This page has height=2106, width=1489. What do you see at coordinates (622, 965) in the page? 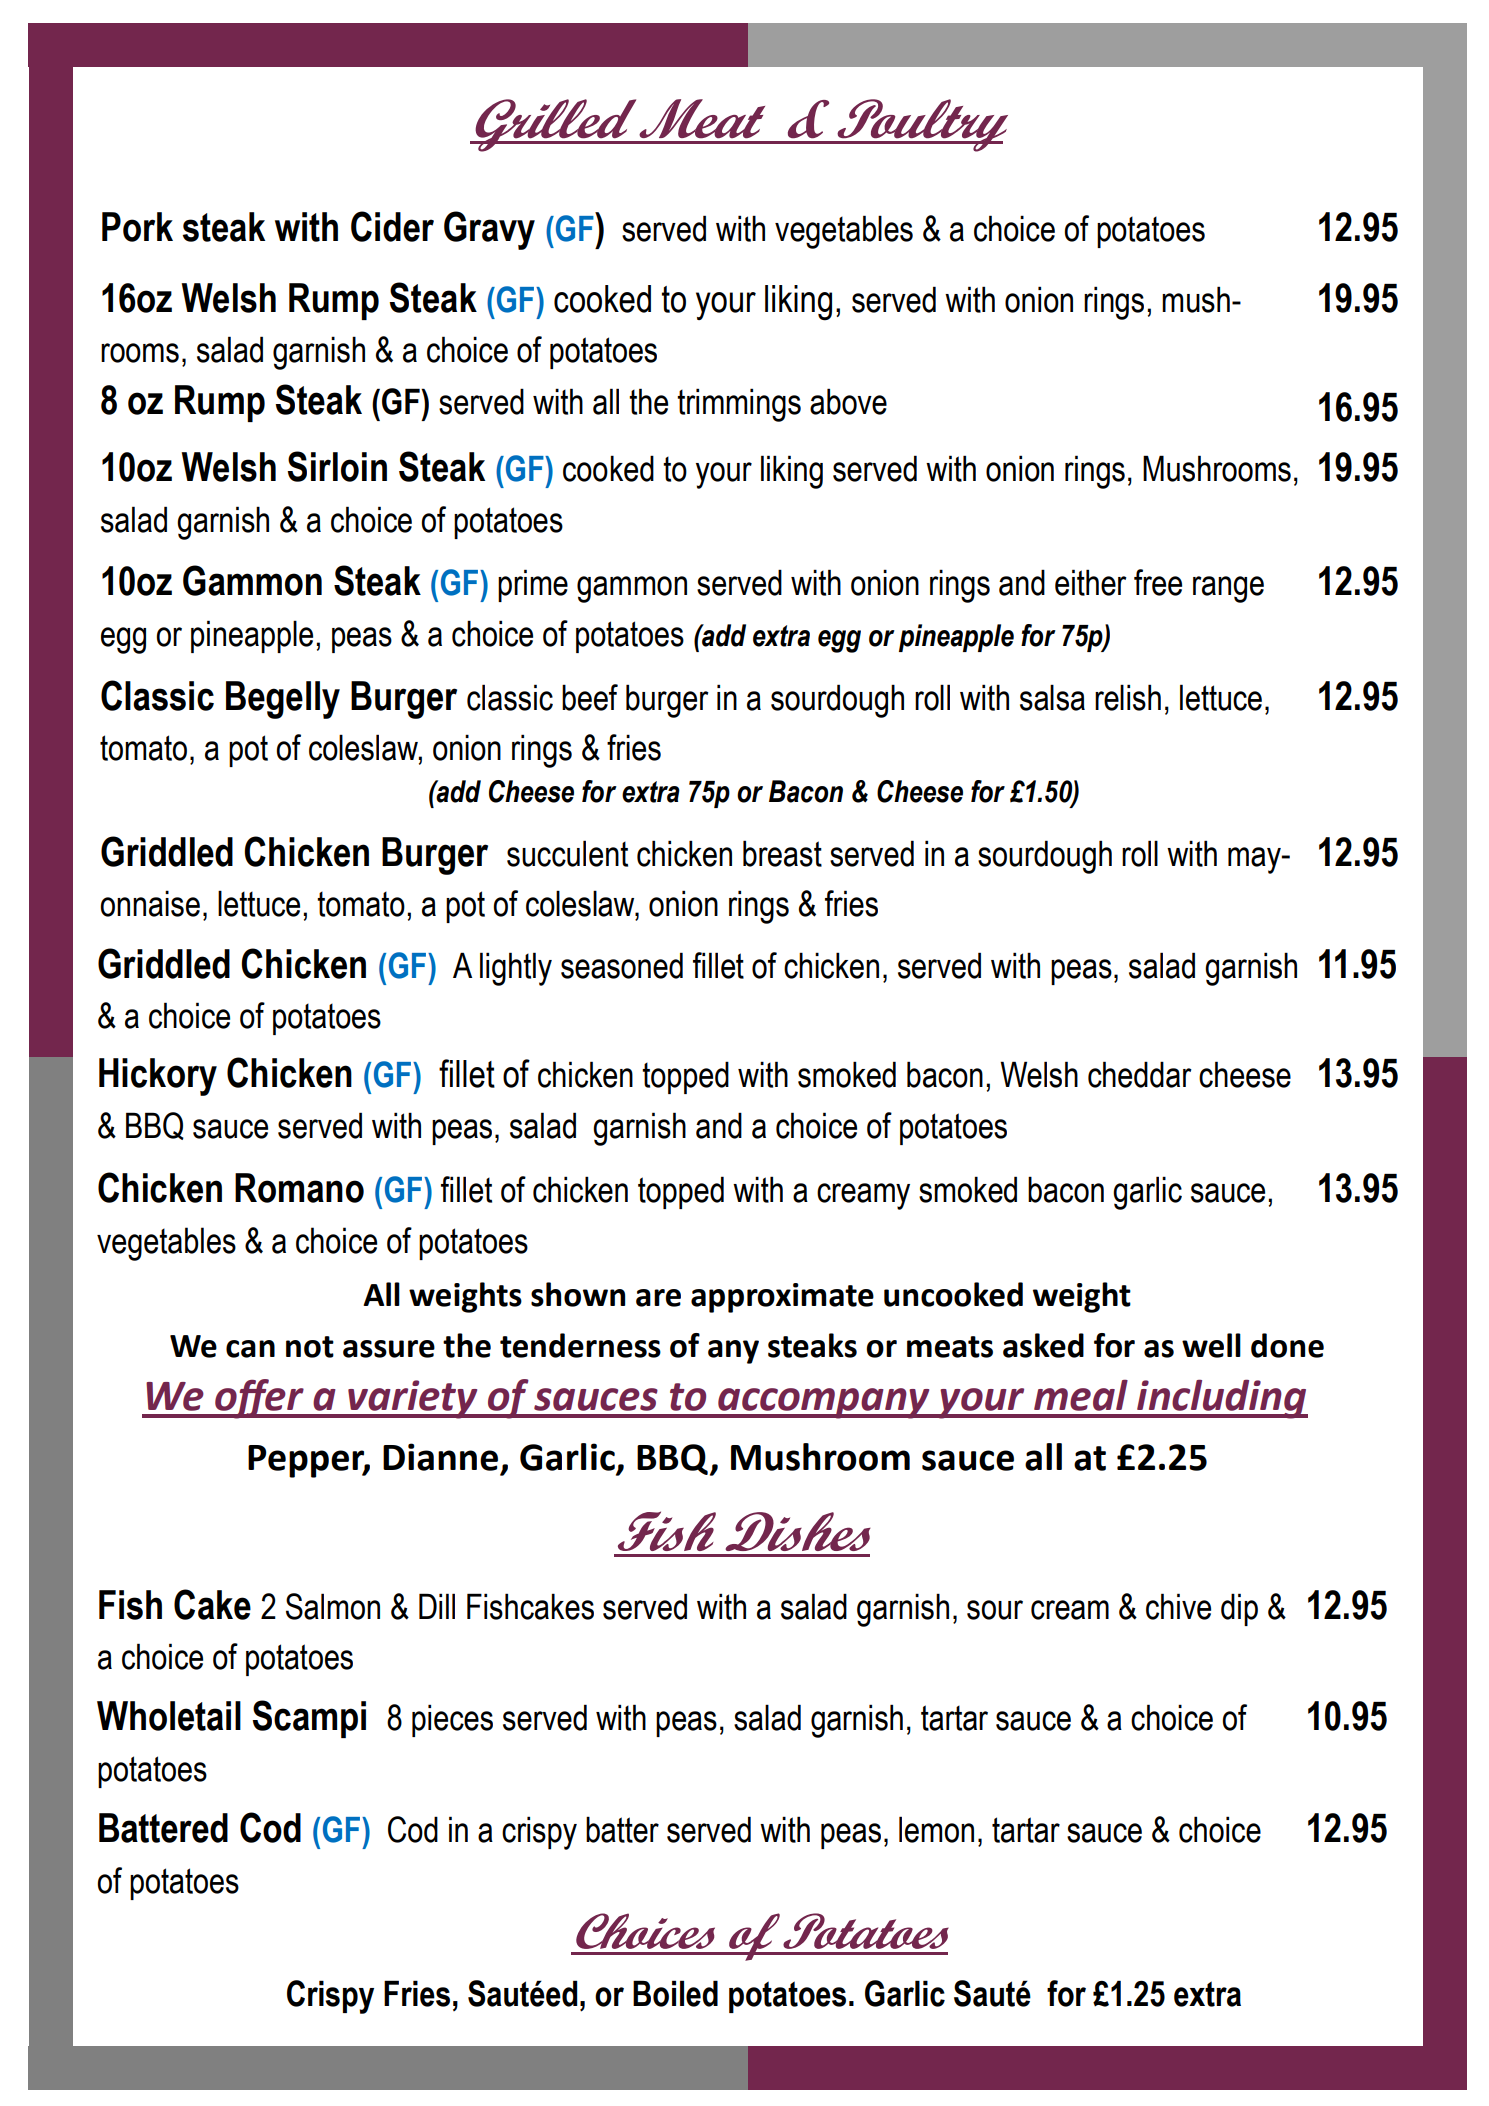
I see `seasoned` at bounding box center [622, 965].
